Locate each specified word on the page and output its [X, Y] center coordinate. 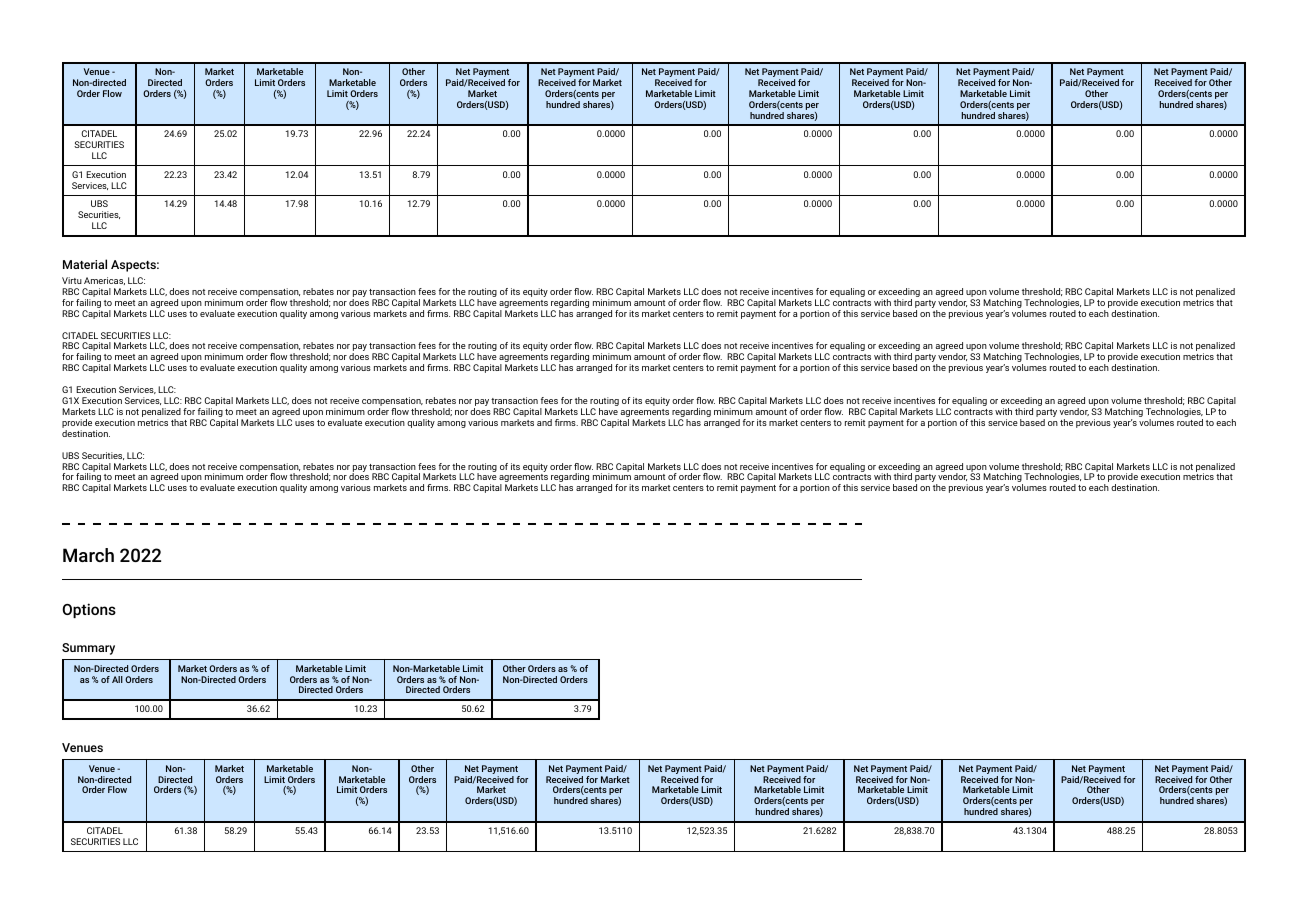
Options [89, 610]
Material [85, 264]
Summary [88, 649]
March [88, 555]
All [117, 679]
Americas [104, 281]
